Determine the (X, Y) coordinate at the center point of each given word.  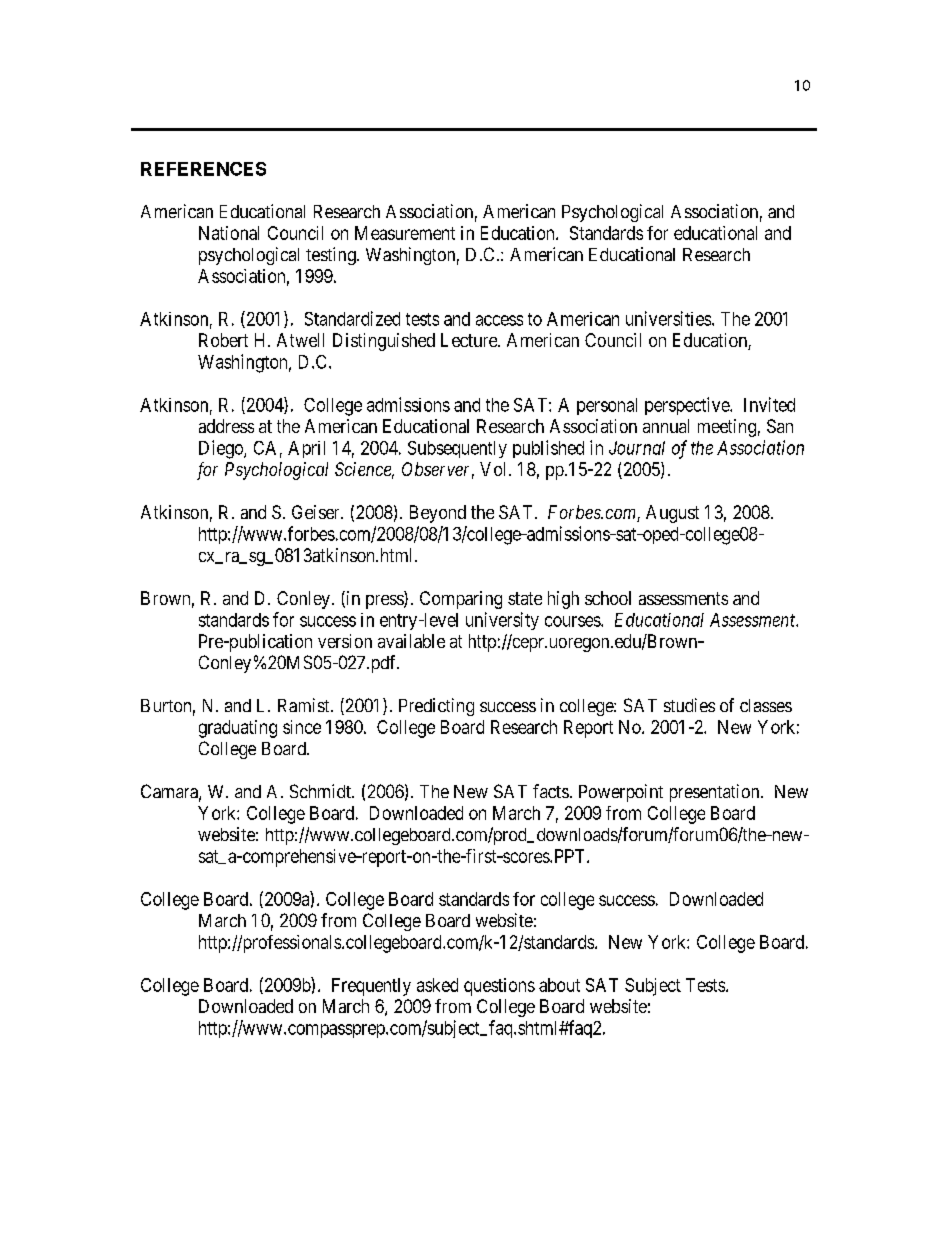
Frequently (371, 987)
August (672, 514)
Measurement (405, 233)
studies (689, 705)
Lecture (470, 340)
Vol (495, 469)
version (345, 641)
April (306, 449)
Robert (223, 340)
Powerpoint (621, 793)
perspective (688, 406)
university (502, 621)
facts (551, 791)
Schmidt (321, 791)
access (499, 320)
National (229, 233)
